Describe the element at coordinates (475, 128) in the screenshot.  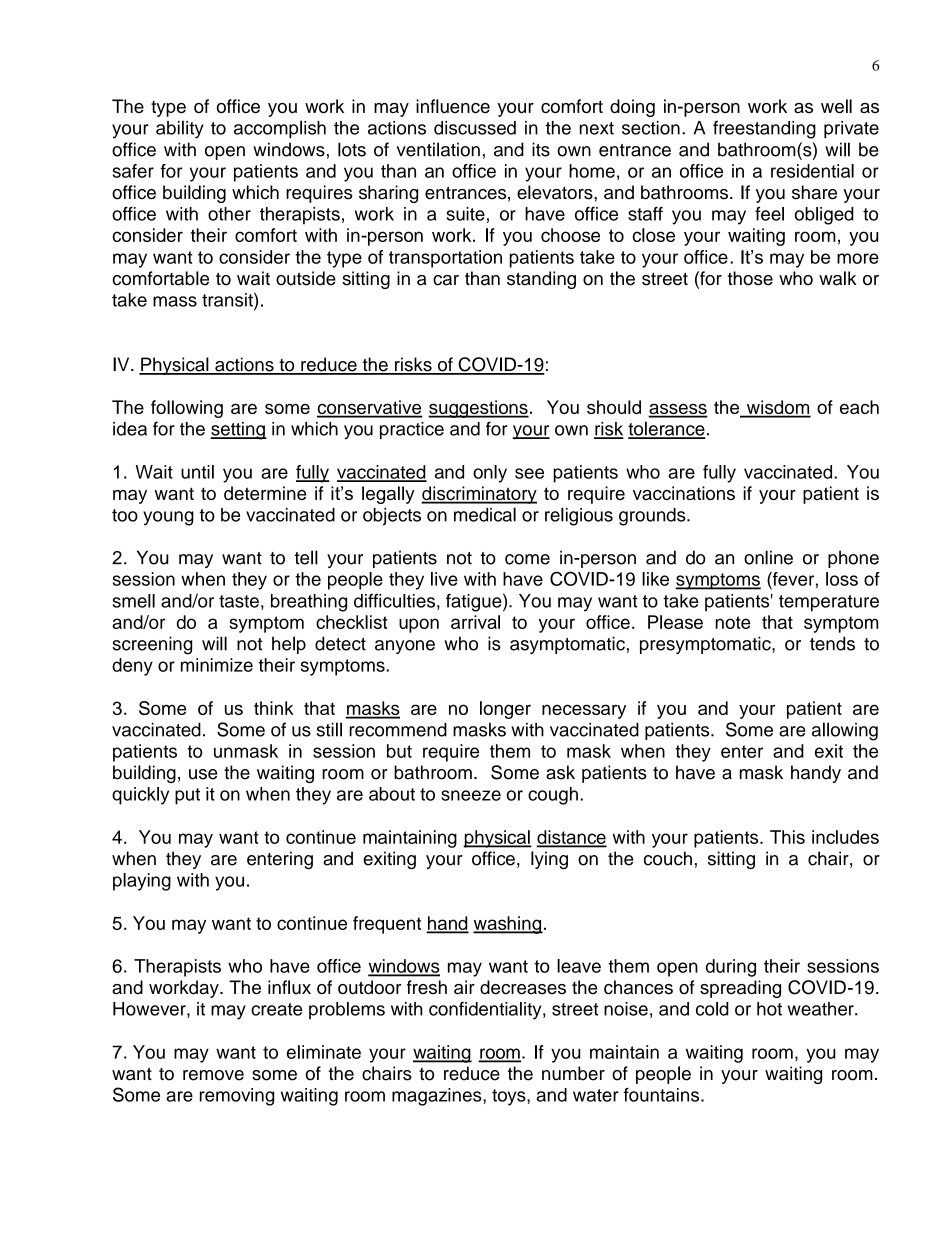
I see `discussed` at that location.
